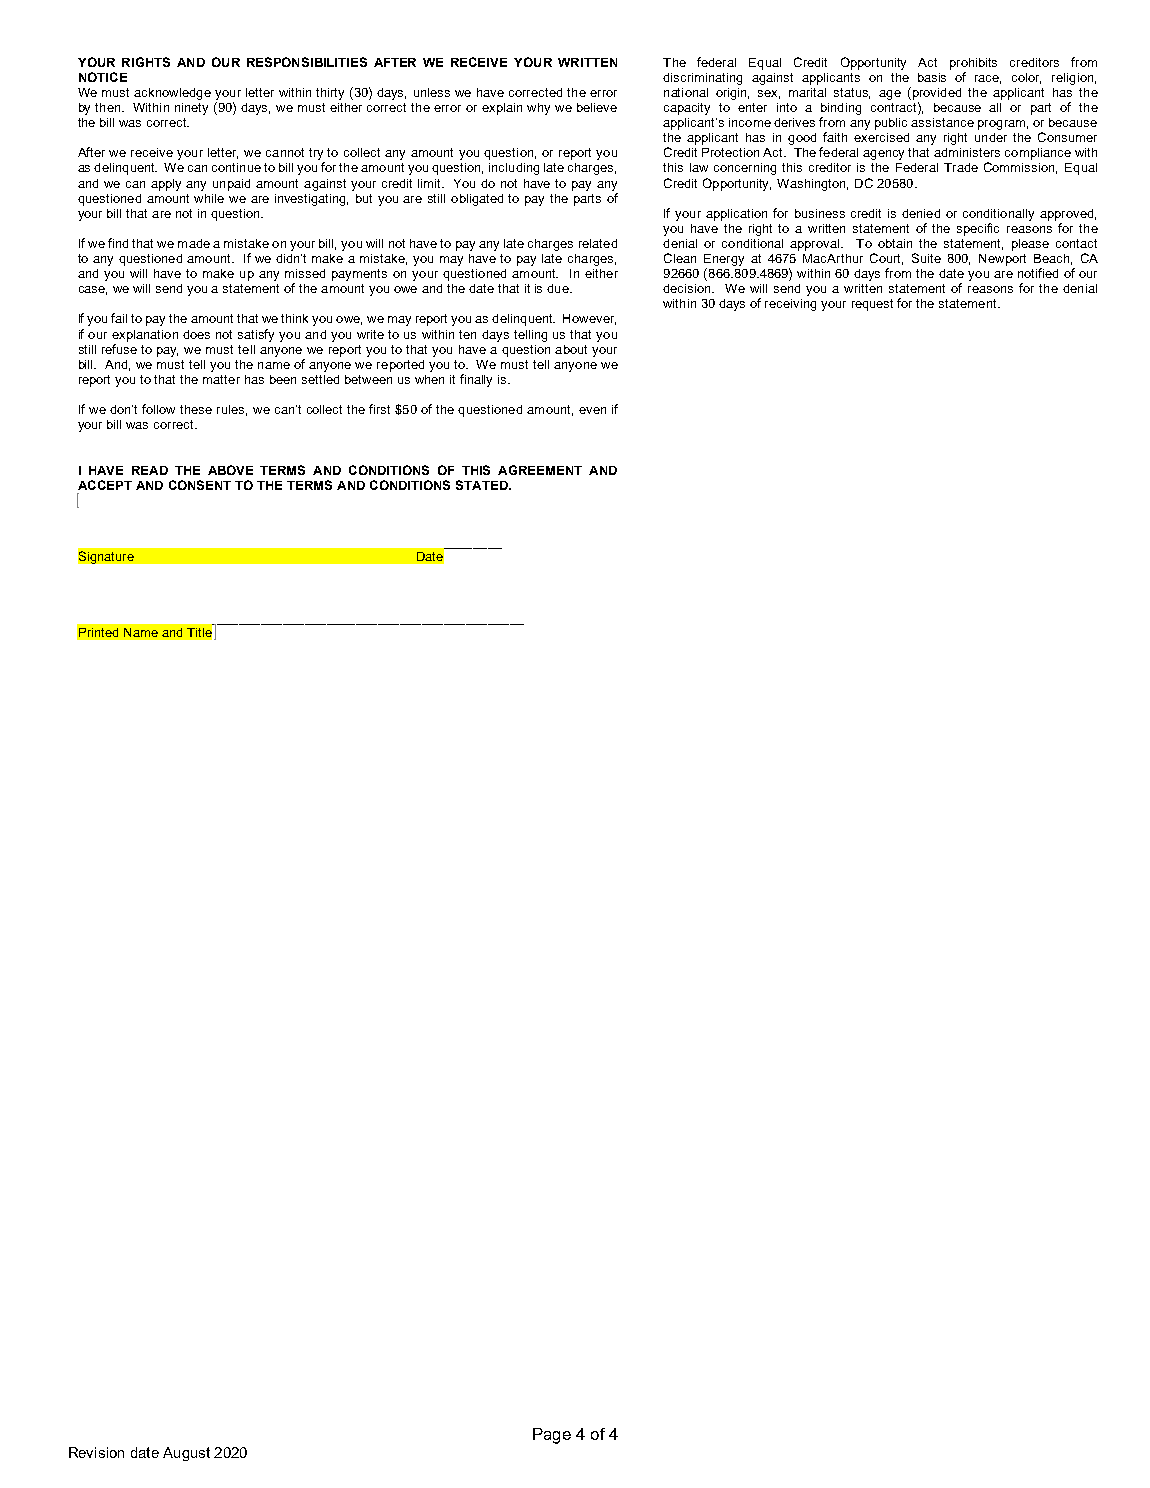 The height and width of the image is (1488, 1150). Describe the element at coordinates (96, 1452) in the image. I see `Revision` at that location.
